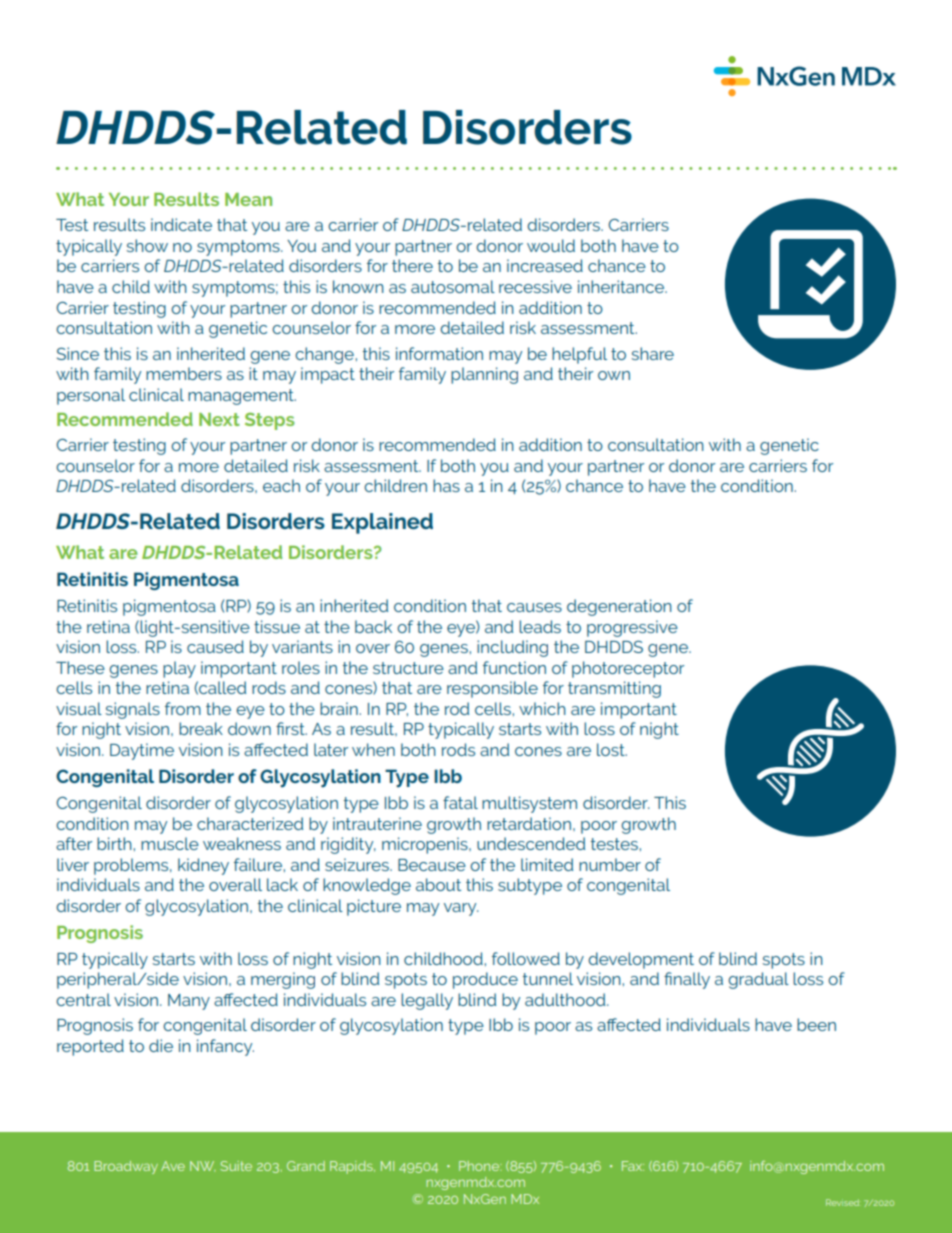 The width and height of the screenshot is (952, 1233). I want to click on muscle, so click(170, 843).
